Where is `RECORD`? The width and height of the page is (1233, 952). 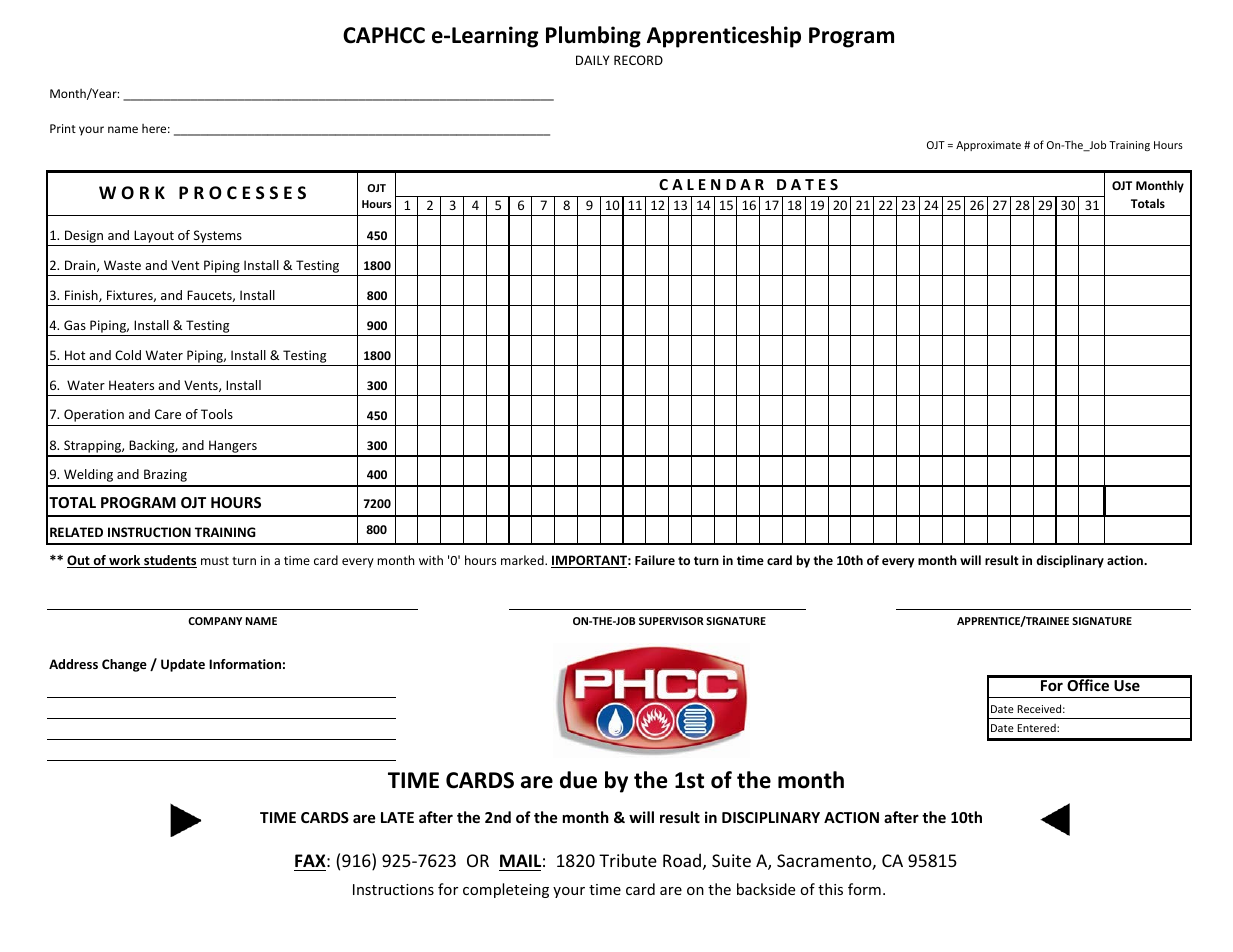
RECORD is located at coordinates (638, 60).
